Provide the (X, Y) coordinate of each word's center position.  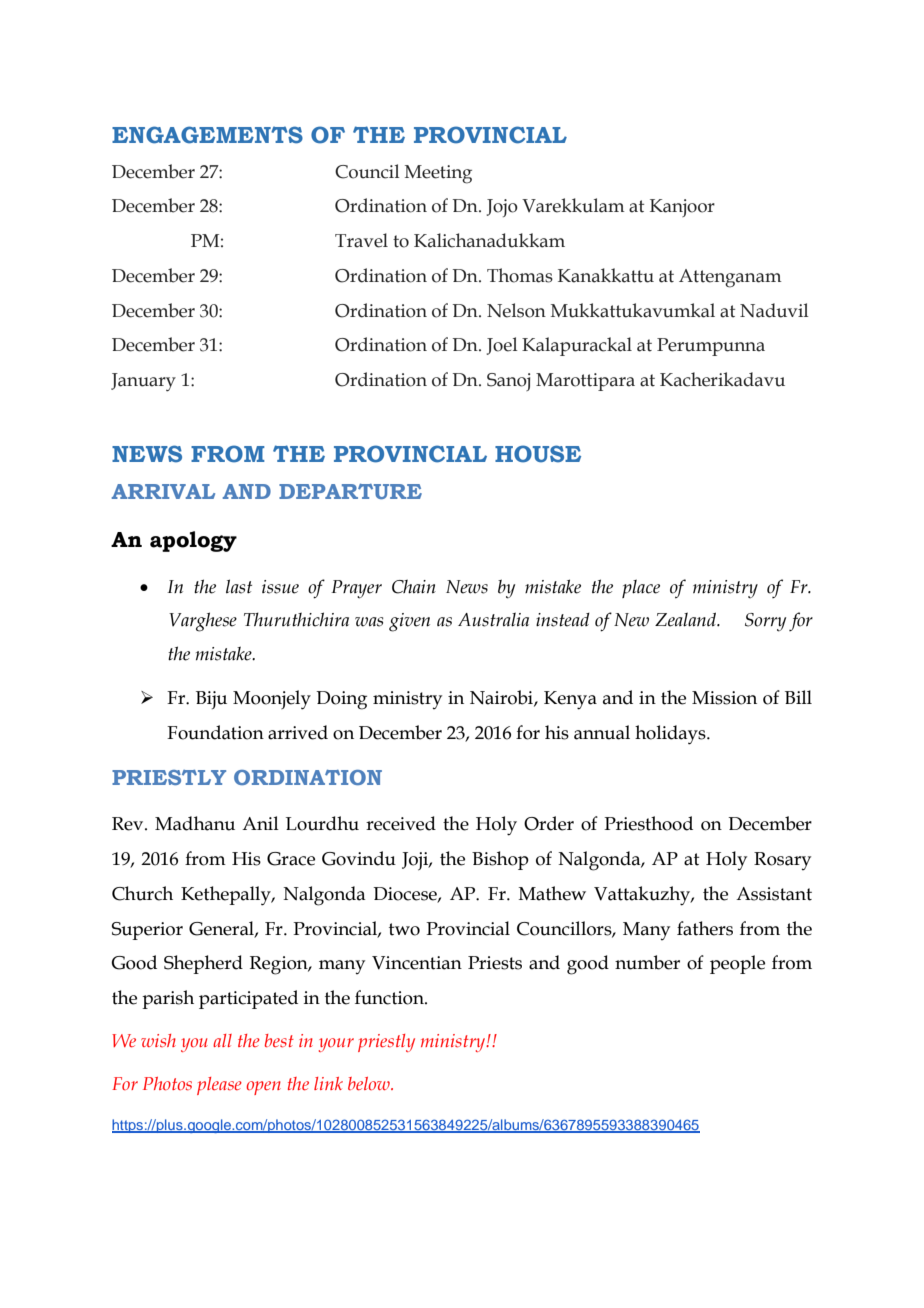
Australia (493, 619)
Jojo (502, 208)
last (239, 586)
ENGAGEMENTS (207, 135)
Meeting (438, 174)
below (370, 1084)
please (219, 1086)
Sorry (765, 622)
